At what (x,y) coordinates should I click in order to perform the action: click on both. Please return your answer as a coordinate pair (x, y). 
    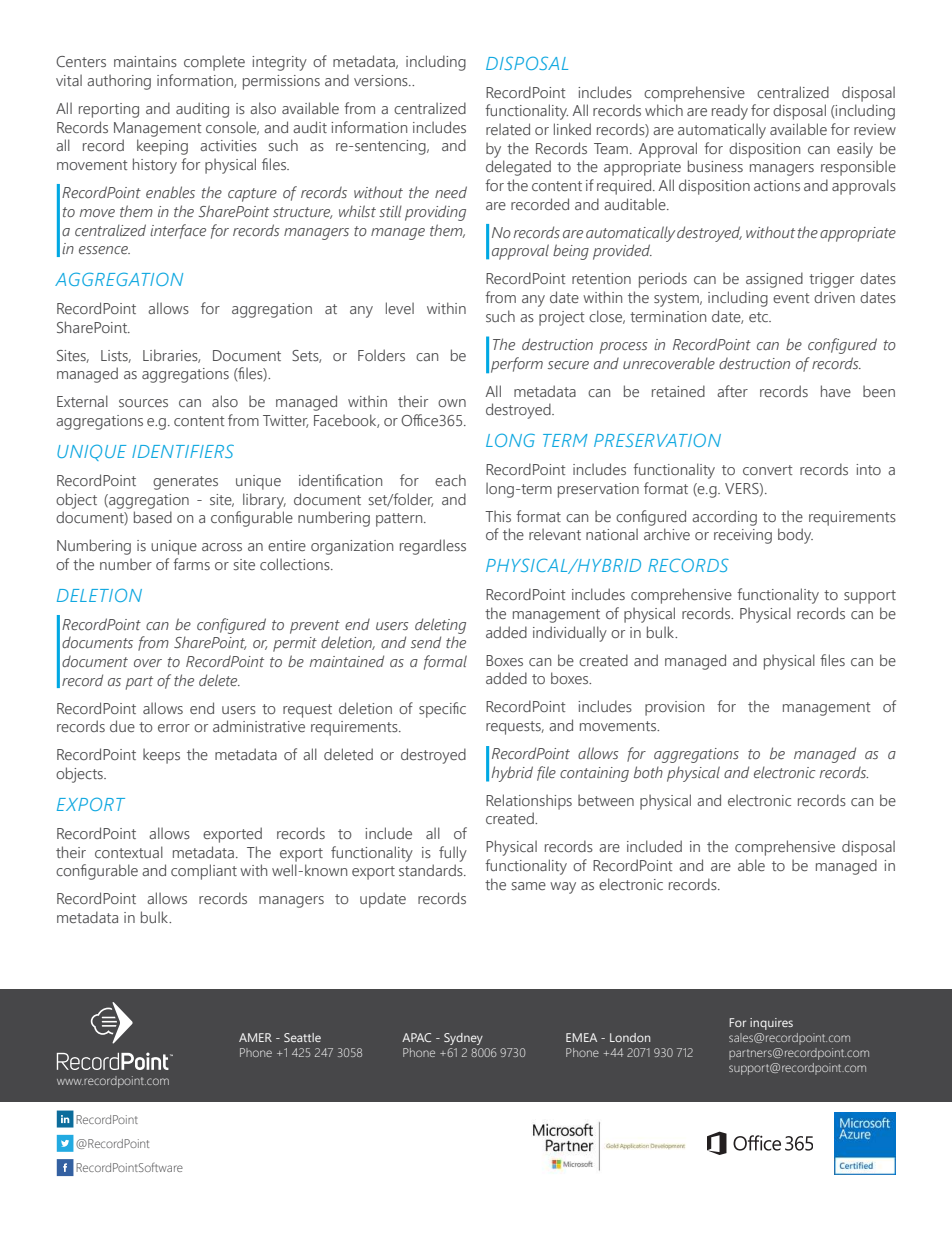
    Looking at the image, I should click on (648, 772).
